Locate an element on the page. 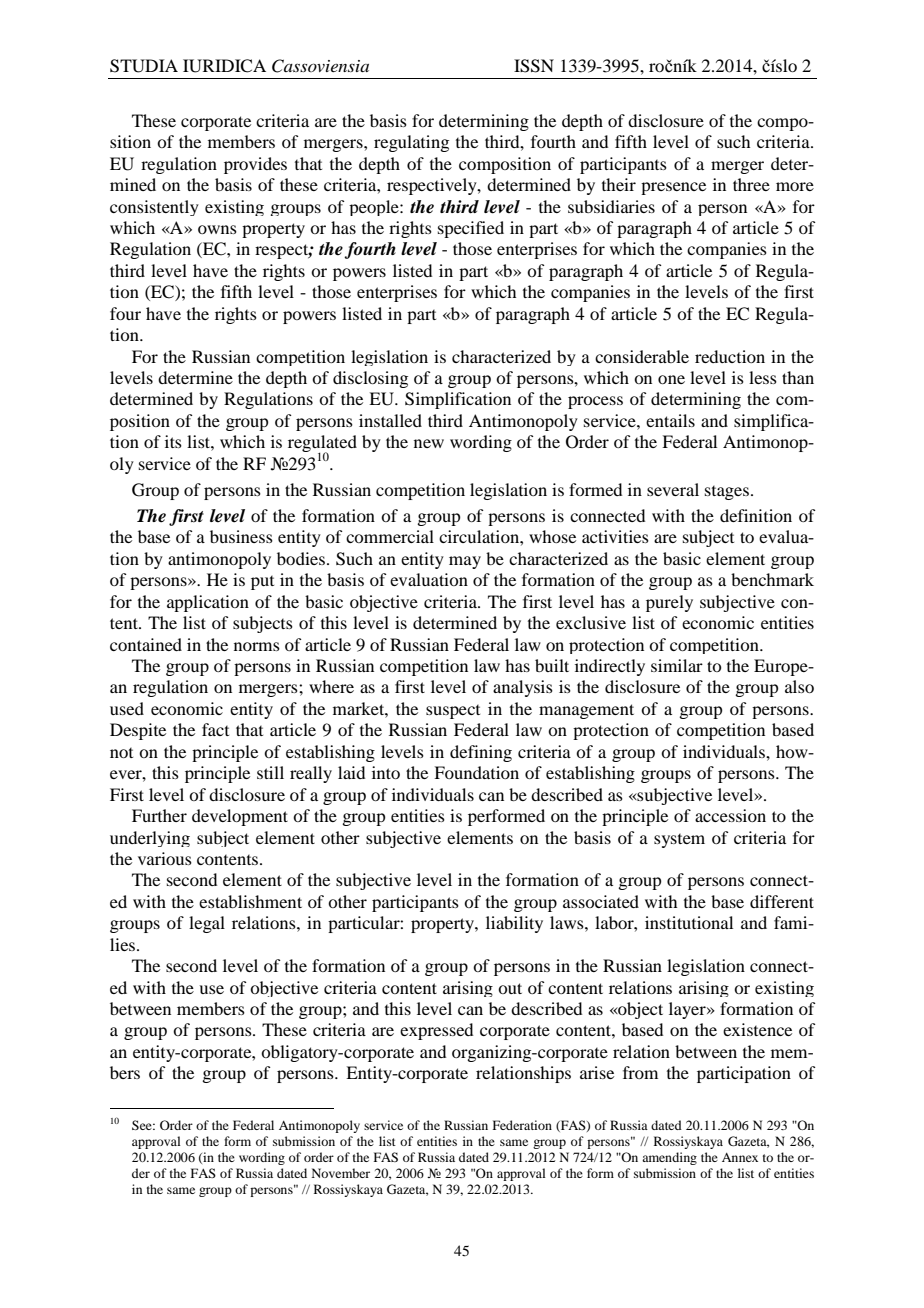  norms is located at coordinates (257, 646).
